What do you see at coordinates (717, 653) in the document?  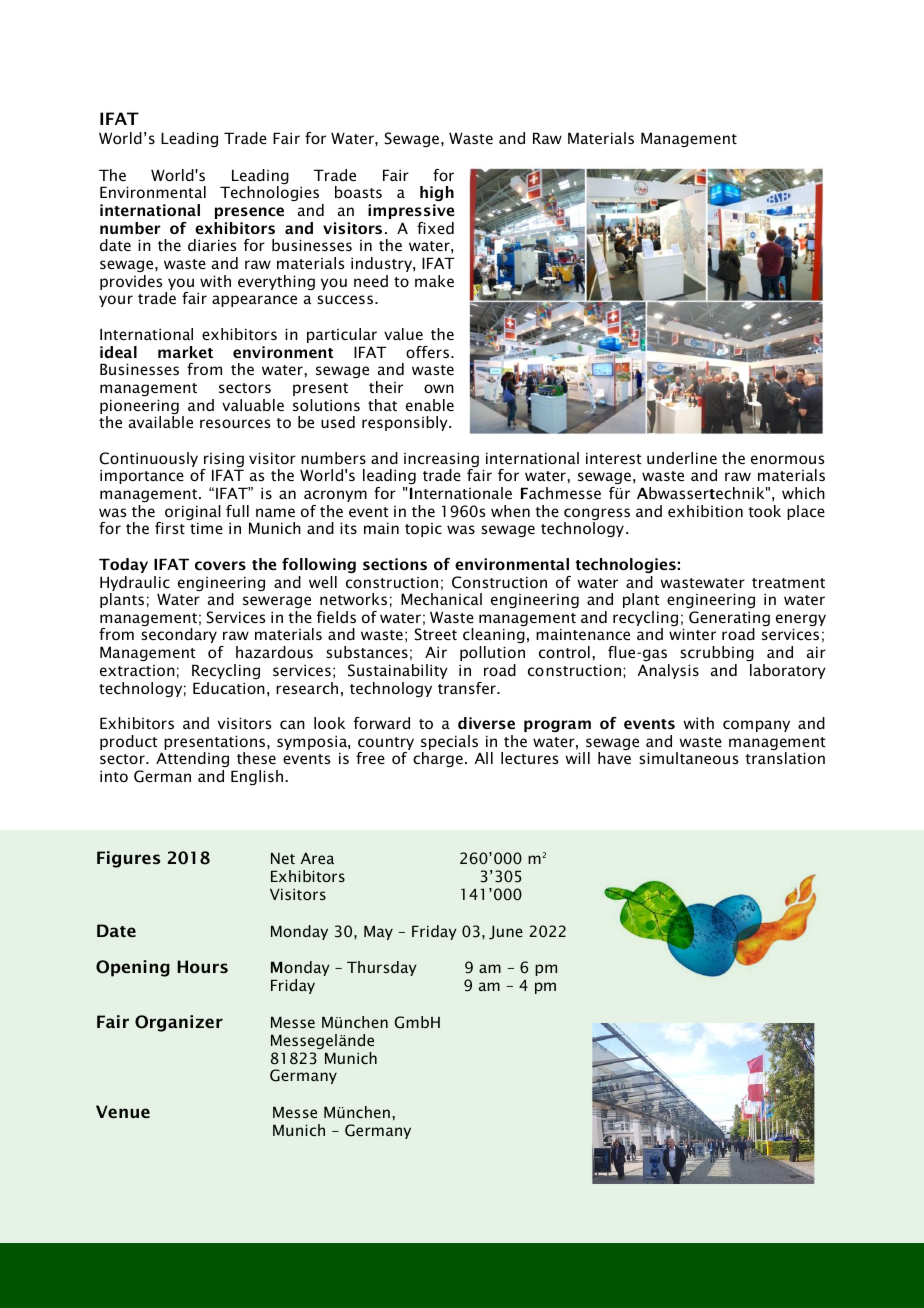 I see `scrubbing` at bounding box center [717, 653].
